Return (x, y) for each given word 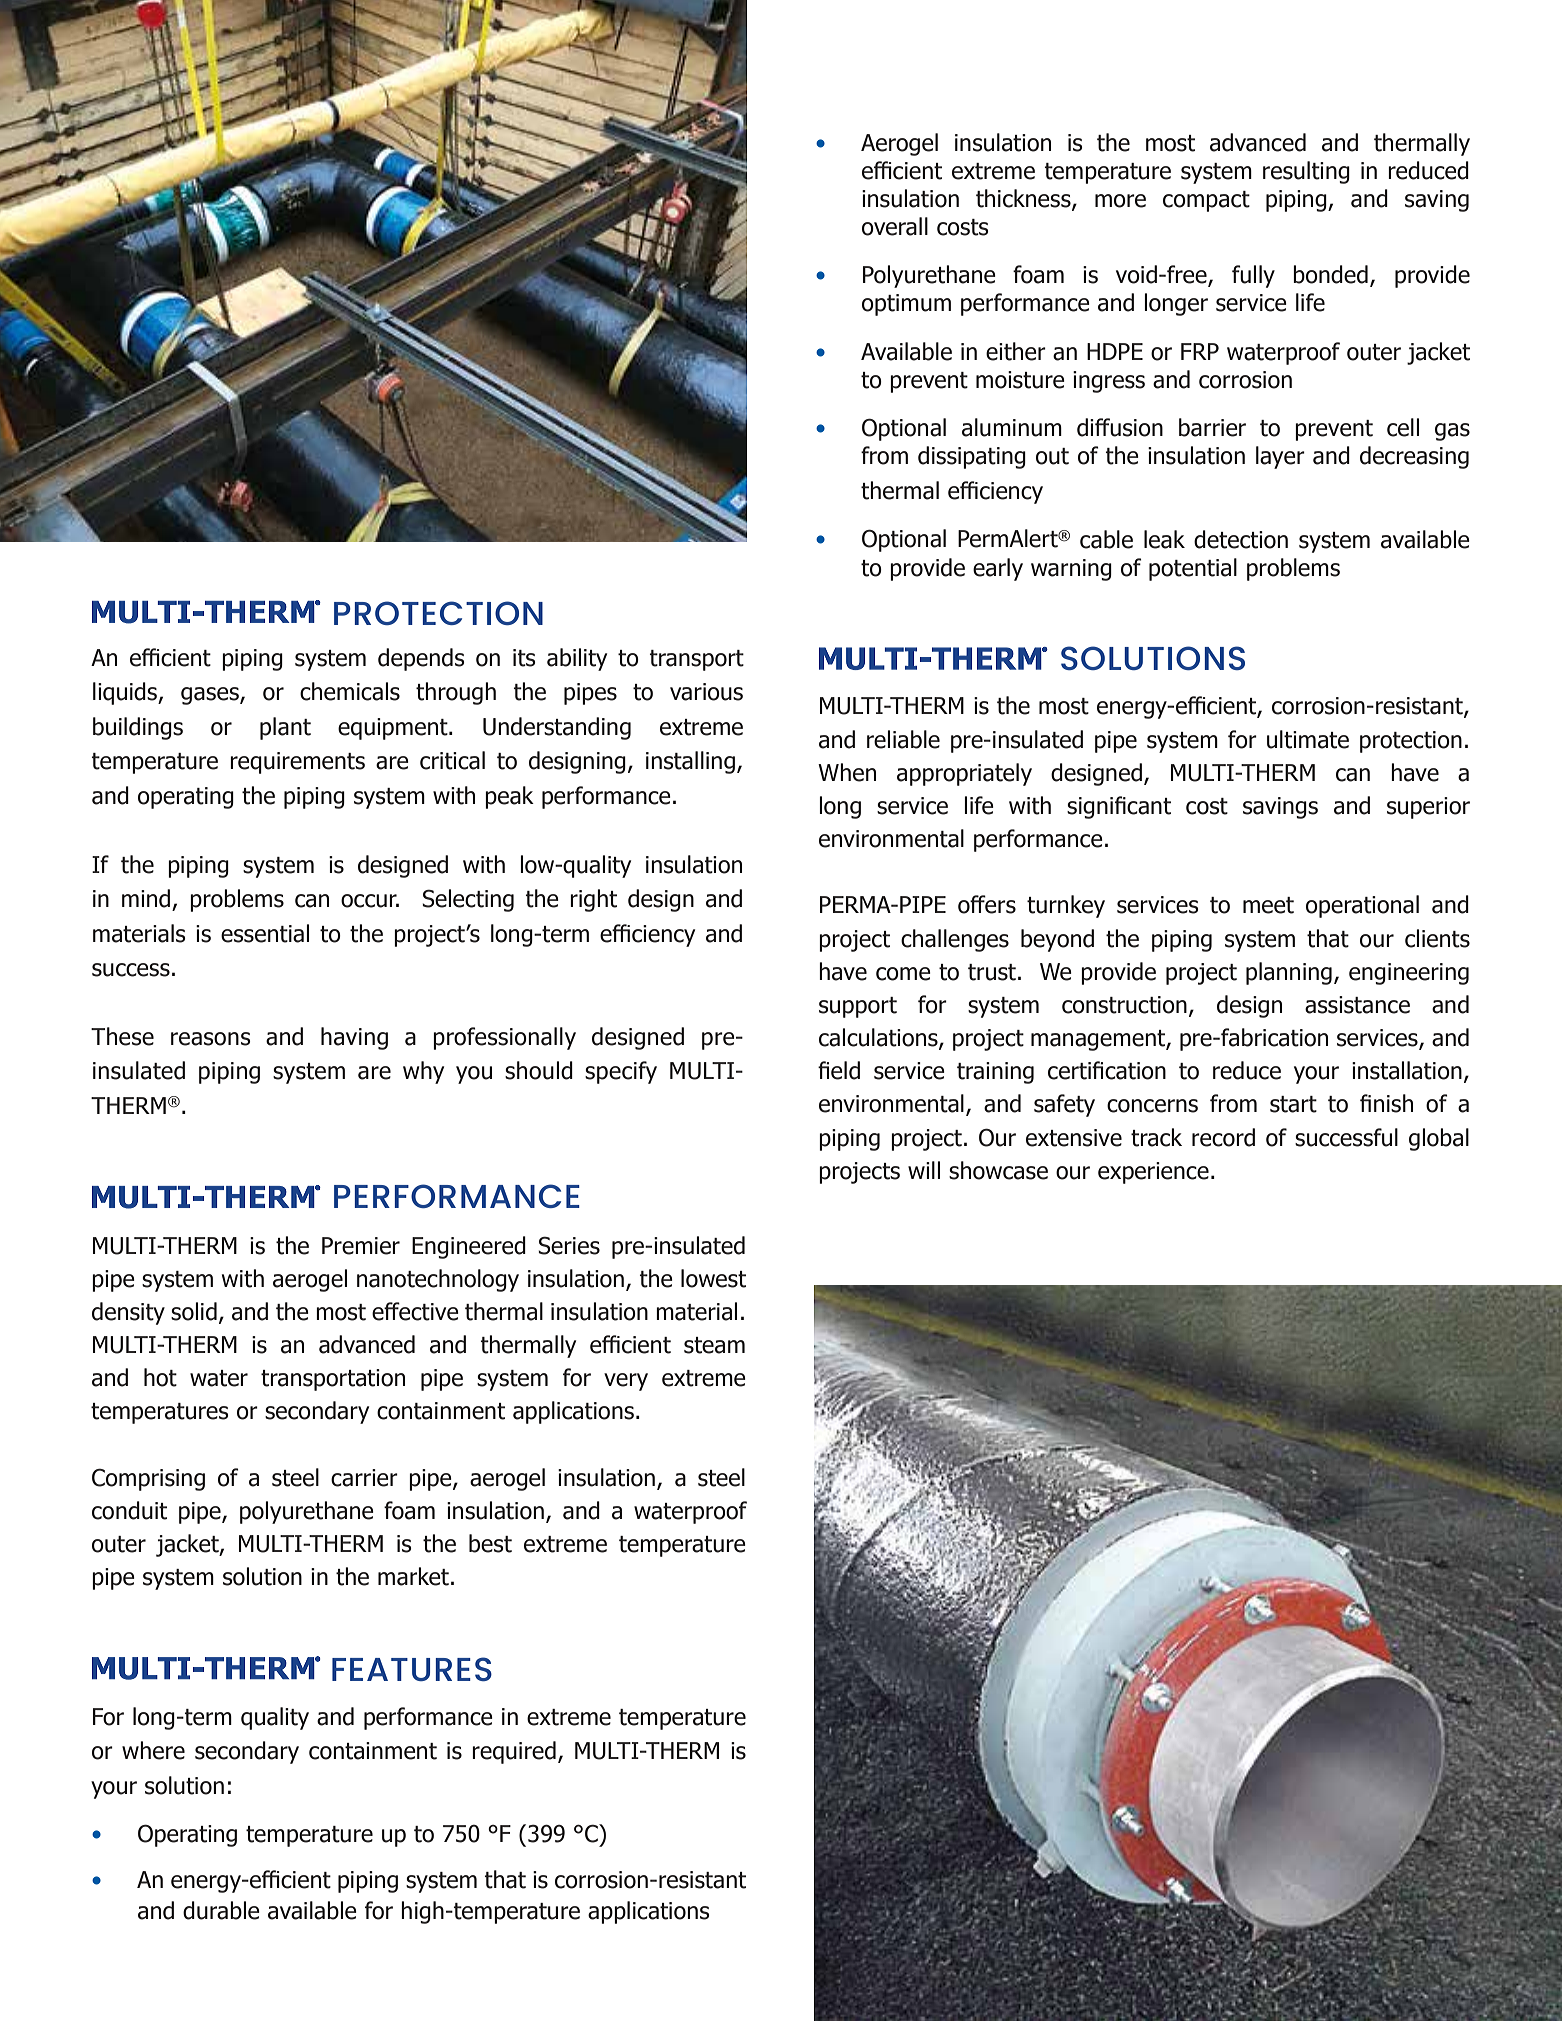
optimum (906, 305)
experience (1153, 1173)
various (706, 692)
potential (1193, 569)
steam (714, 1345)
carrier (364, 1478)
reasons (211, 1039)
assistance (1357, 1005)
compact (1206, 201)
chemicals (350, 691)
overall (895, 226)
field (839, 1070)
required (514, 1752)
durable (221, 1910)
